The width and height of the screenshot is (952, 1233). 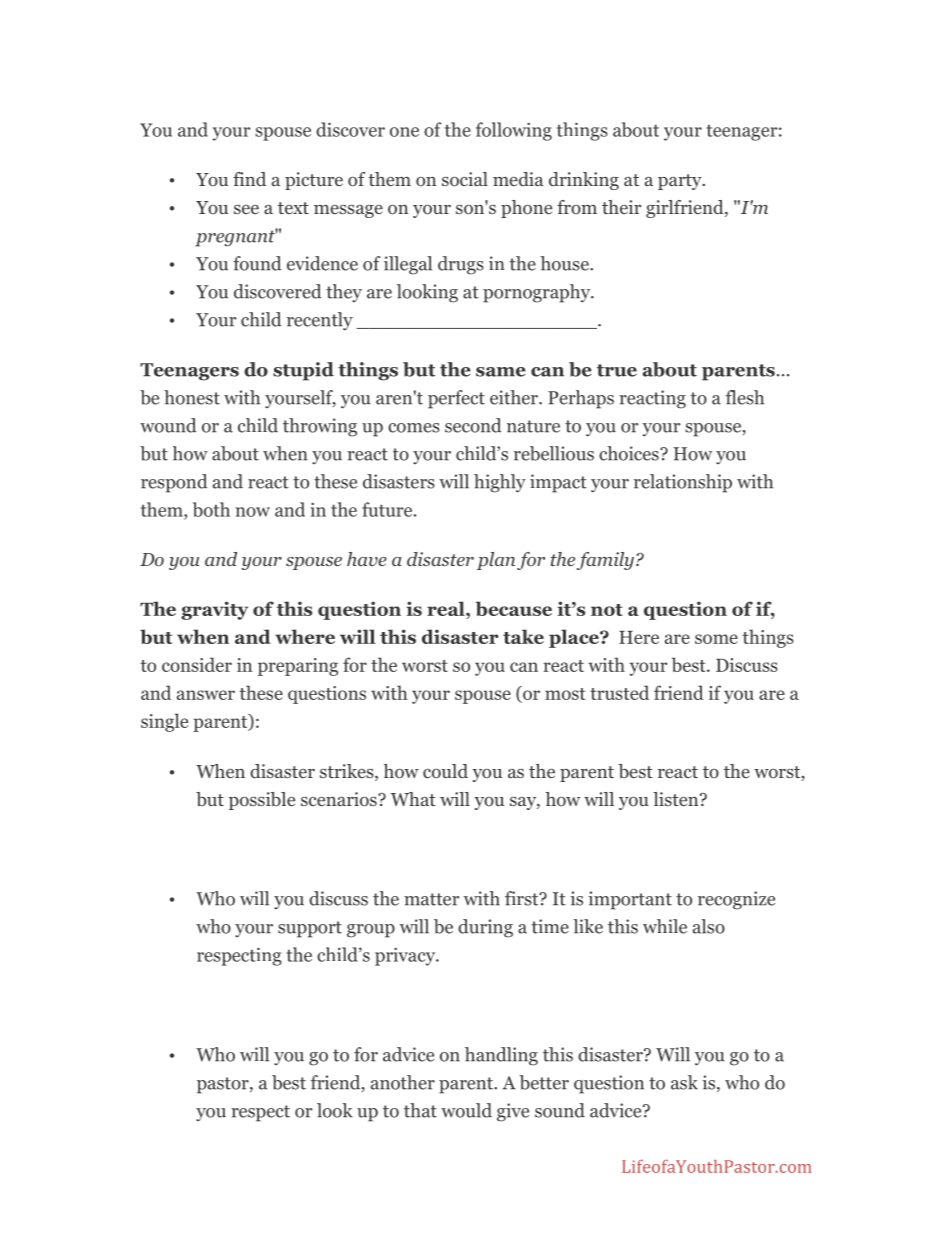 What do you see at coordinates (677, 799) in the screenshot?
I see `listen` at bounding box center [677, 799].
